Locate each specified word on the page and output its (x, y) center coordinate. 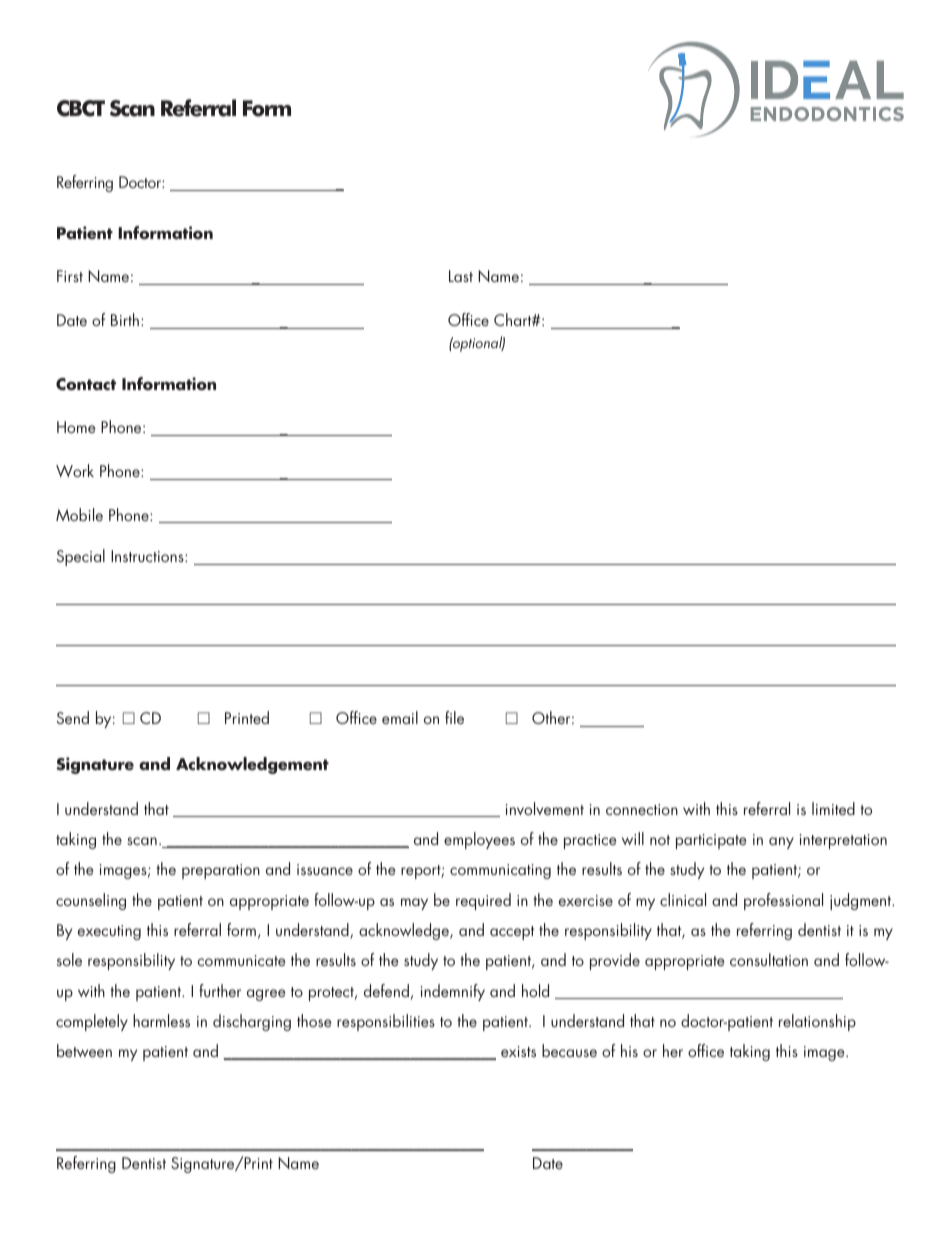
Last (461, 276)
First (70, 276)
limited (833, 808)
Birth (125, 319)
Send (73, 717)
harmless (161, 1020)
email (400, 717)
